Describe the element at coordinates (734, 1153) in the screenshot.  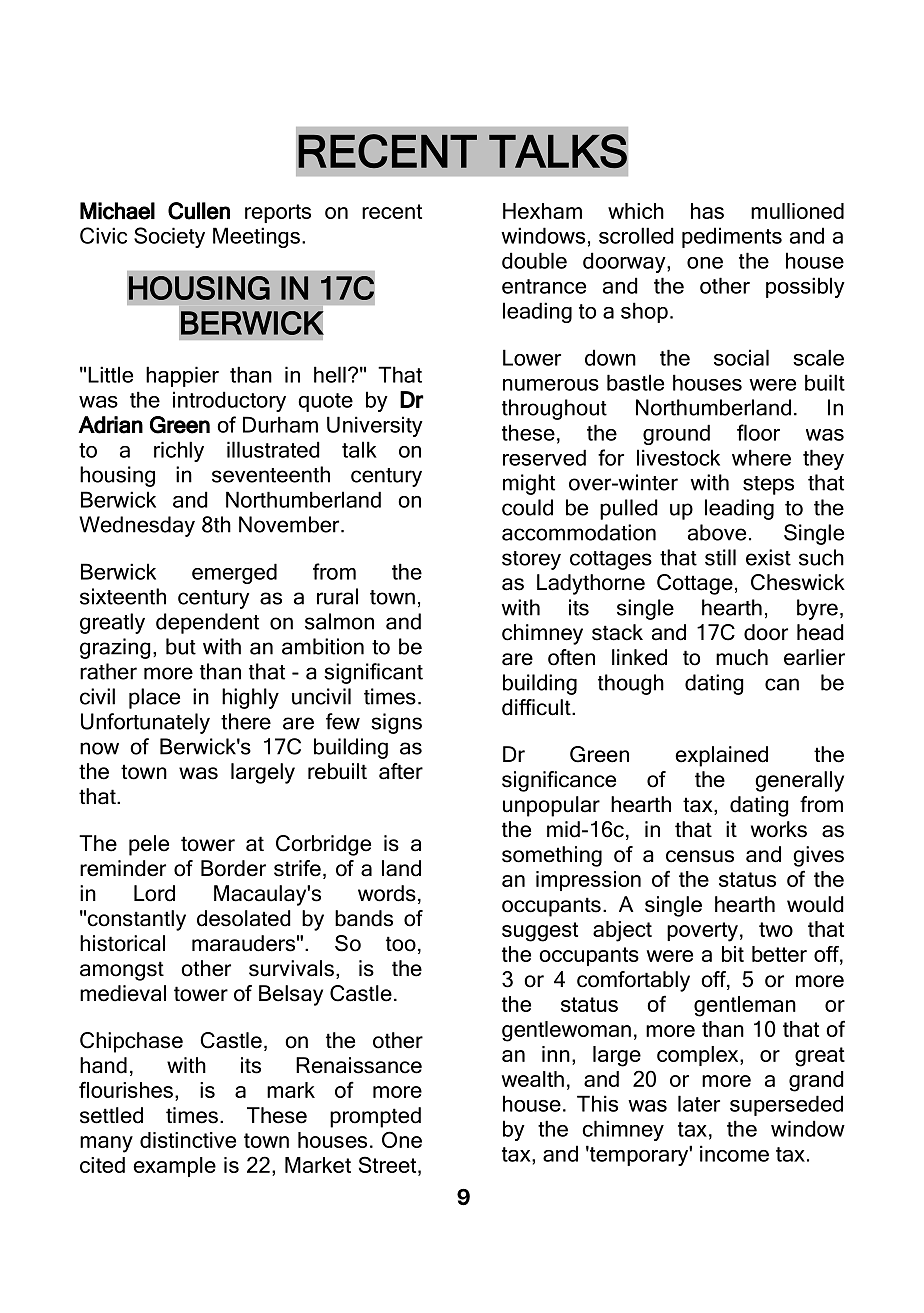
I see `income` at that location.
